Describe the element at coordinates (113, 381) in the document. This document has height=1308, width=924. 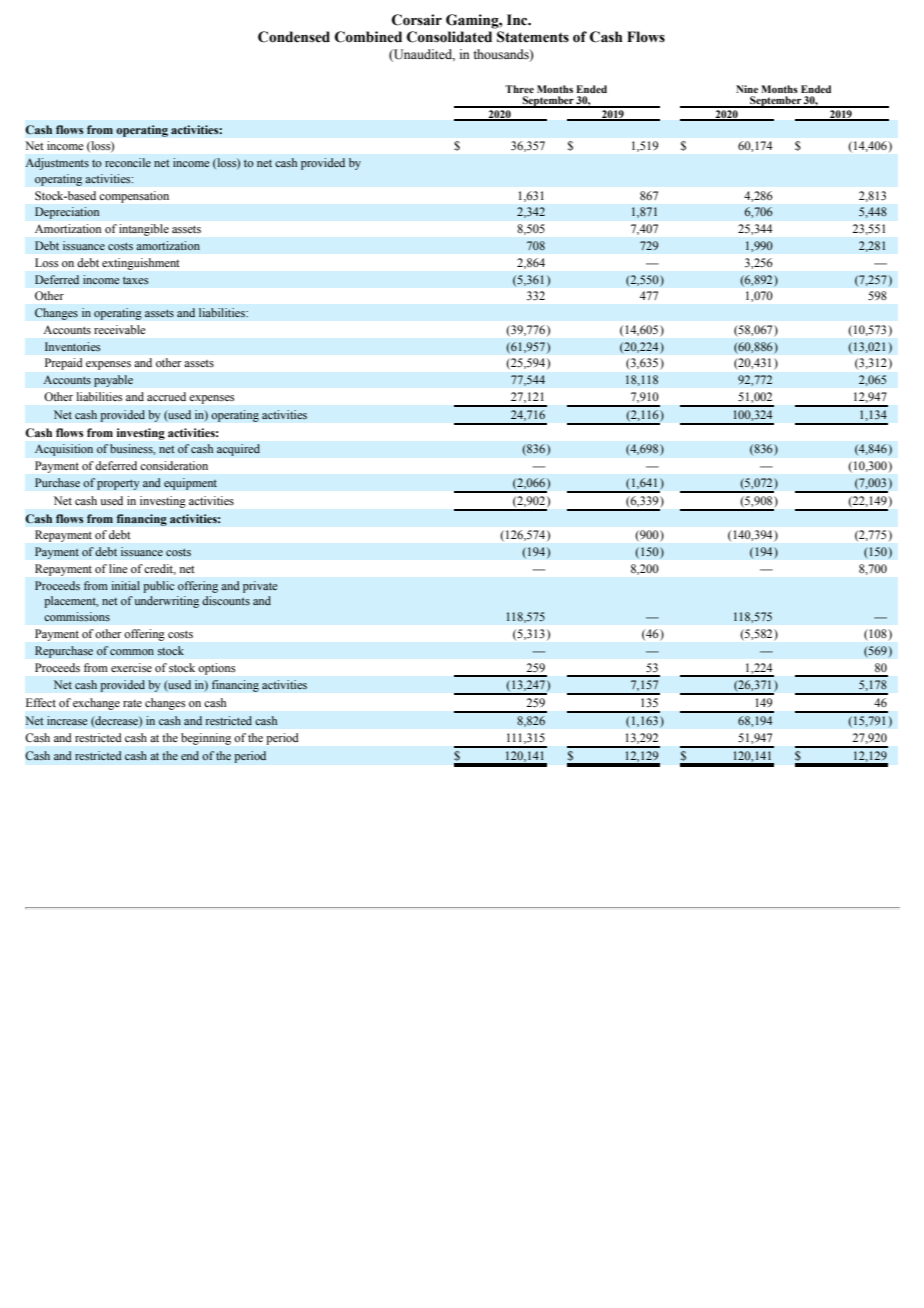
I see `payable` at that location.
